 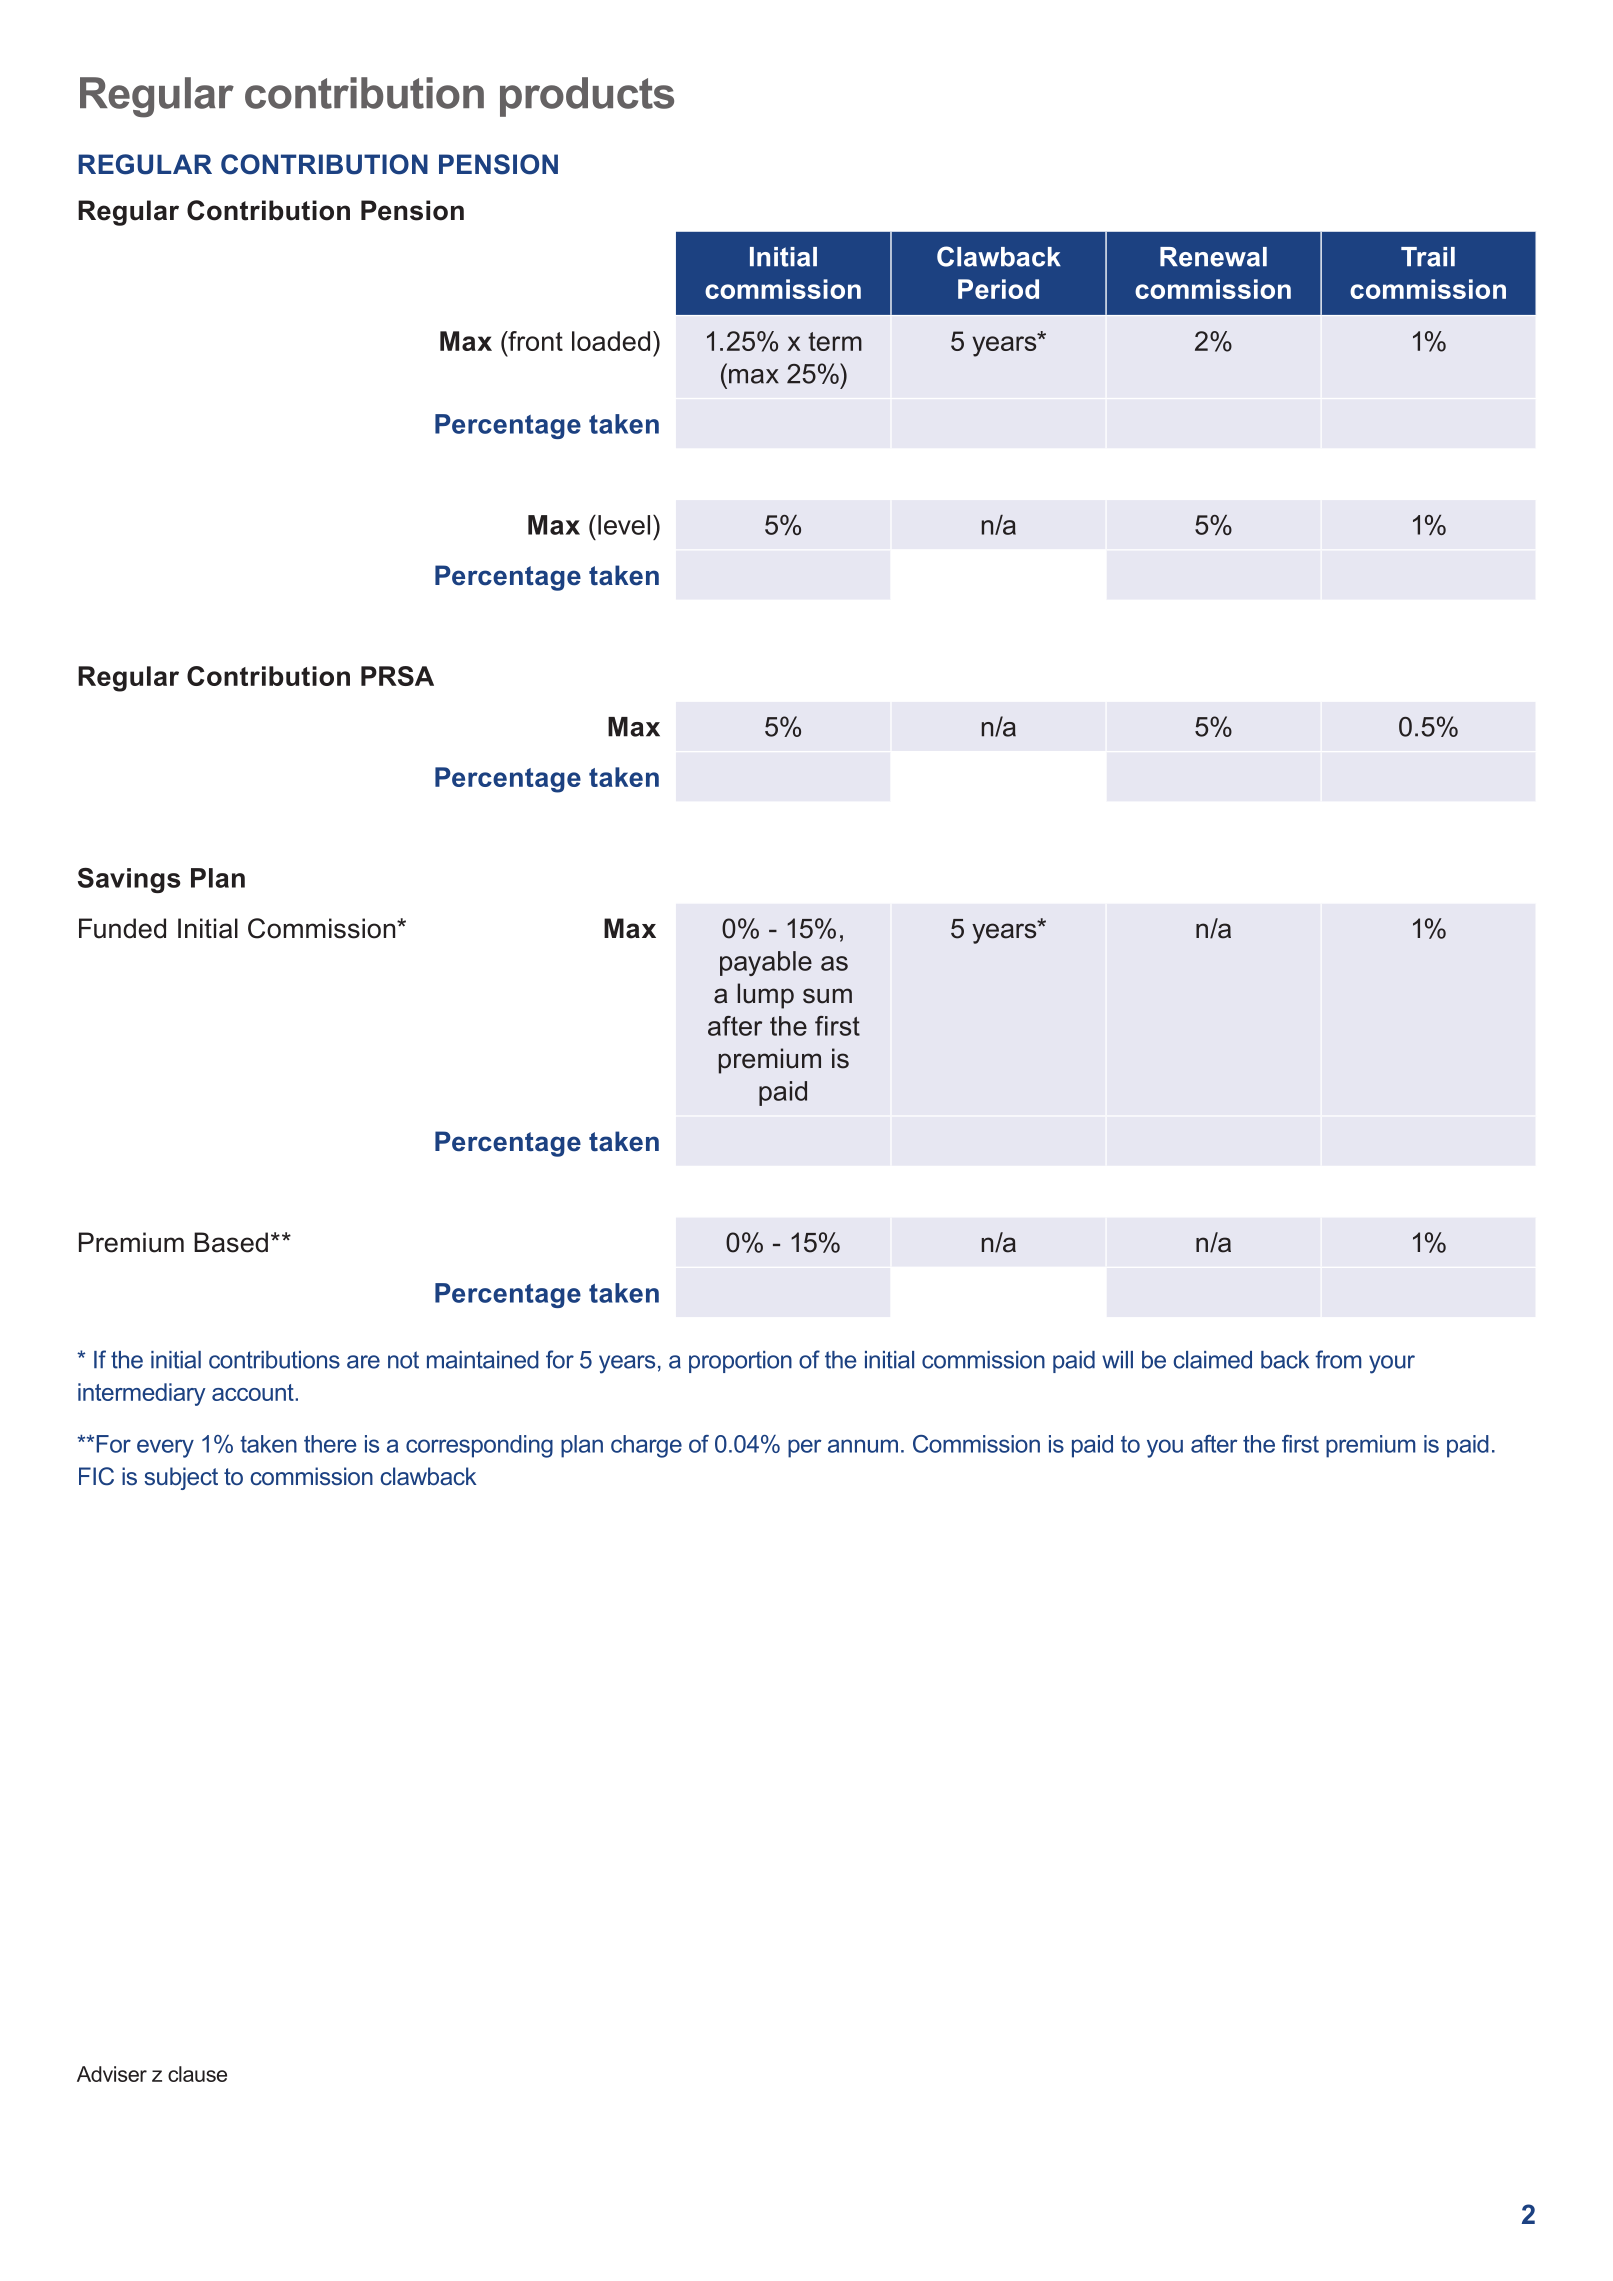 I want to click on proportion, so click(x=740, y=1362).
